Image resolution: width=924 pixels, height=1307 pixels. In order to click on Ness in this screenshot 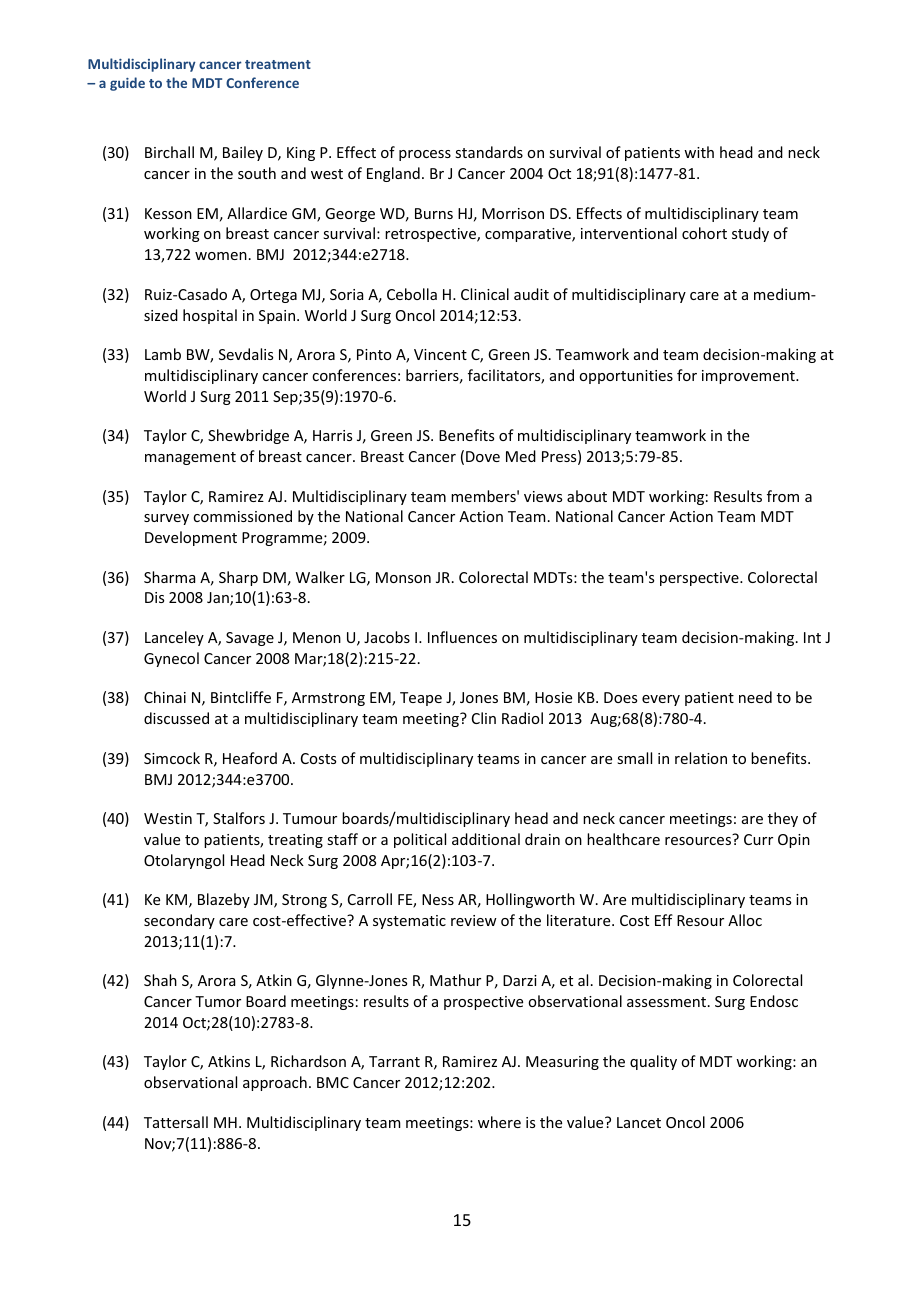, I will do `click(438, 899)`.
